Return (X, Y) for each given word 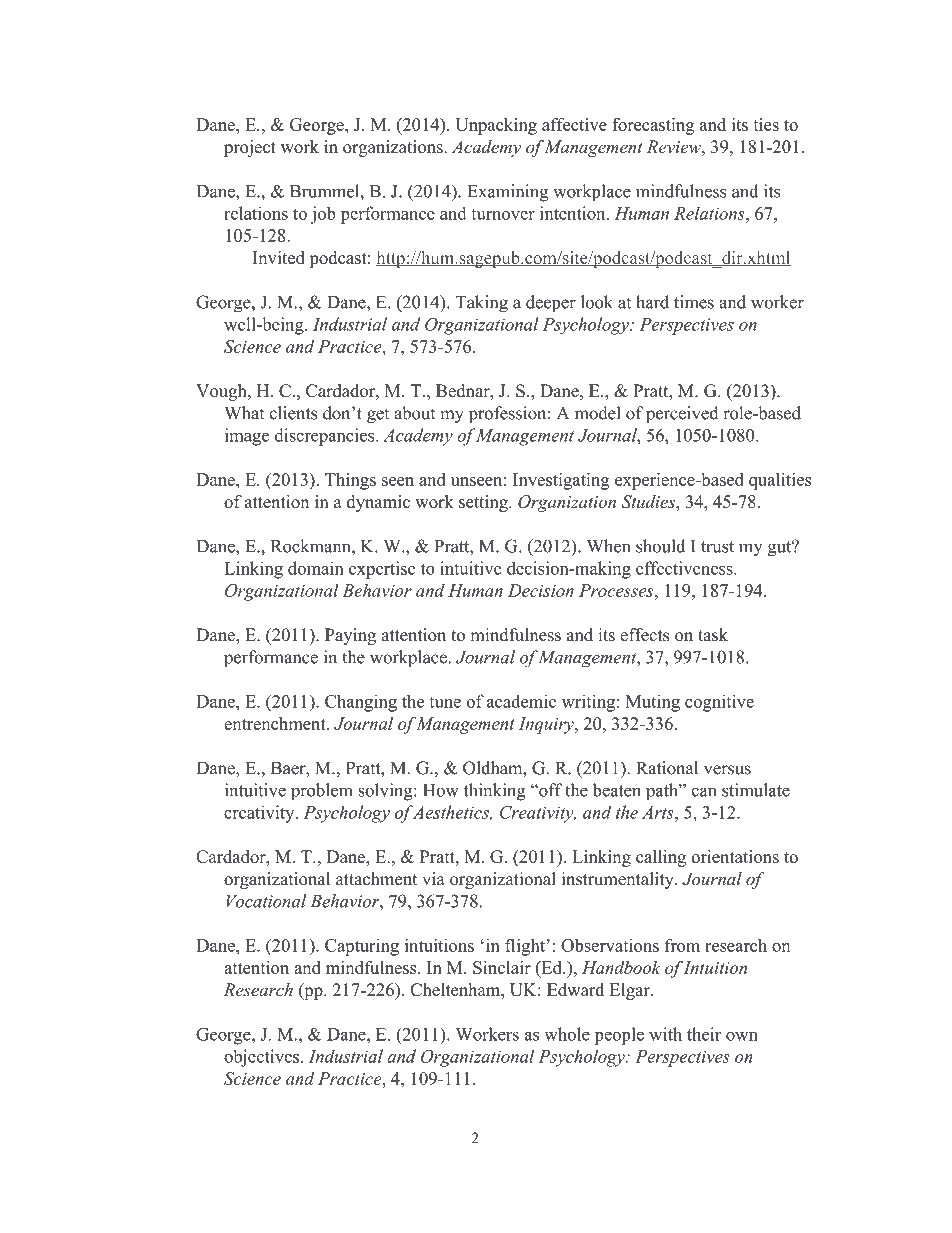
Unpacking (496, 126)
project (250, 148)
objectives (261, 1058)
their (704, 1034)
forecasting (653, 126)
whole (567, 1034)
